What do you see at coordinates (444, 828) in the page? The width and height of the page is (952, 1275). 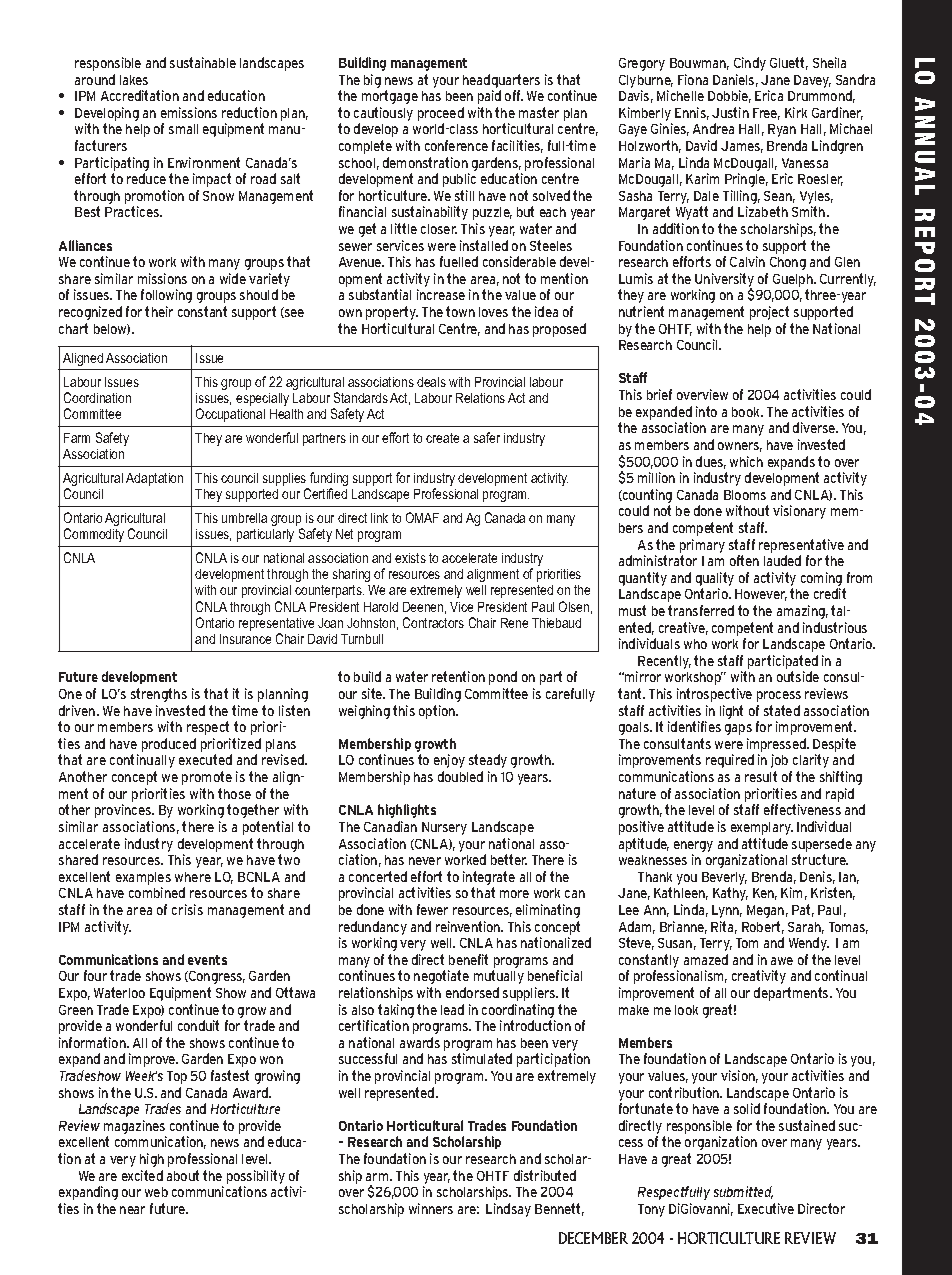 I see `Nursery` at bounding box center [444, 828].
